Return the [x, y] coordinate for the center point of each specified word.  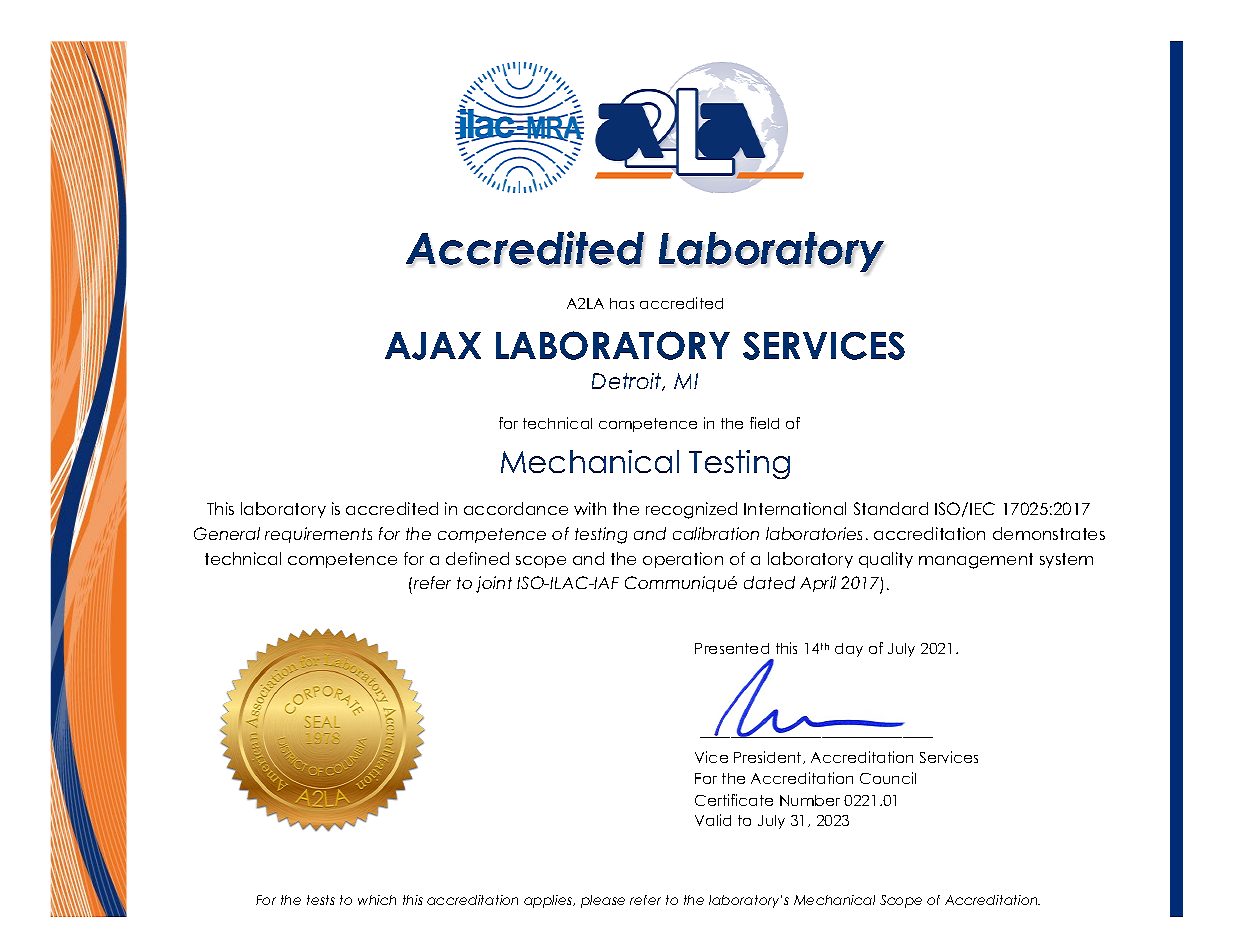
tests [321, 900]
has [622, 303]
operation [683, 560]
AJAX [433, 346]
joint [494, 584]
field [764, 423]
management [976, 561]
